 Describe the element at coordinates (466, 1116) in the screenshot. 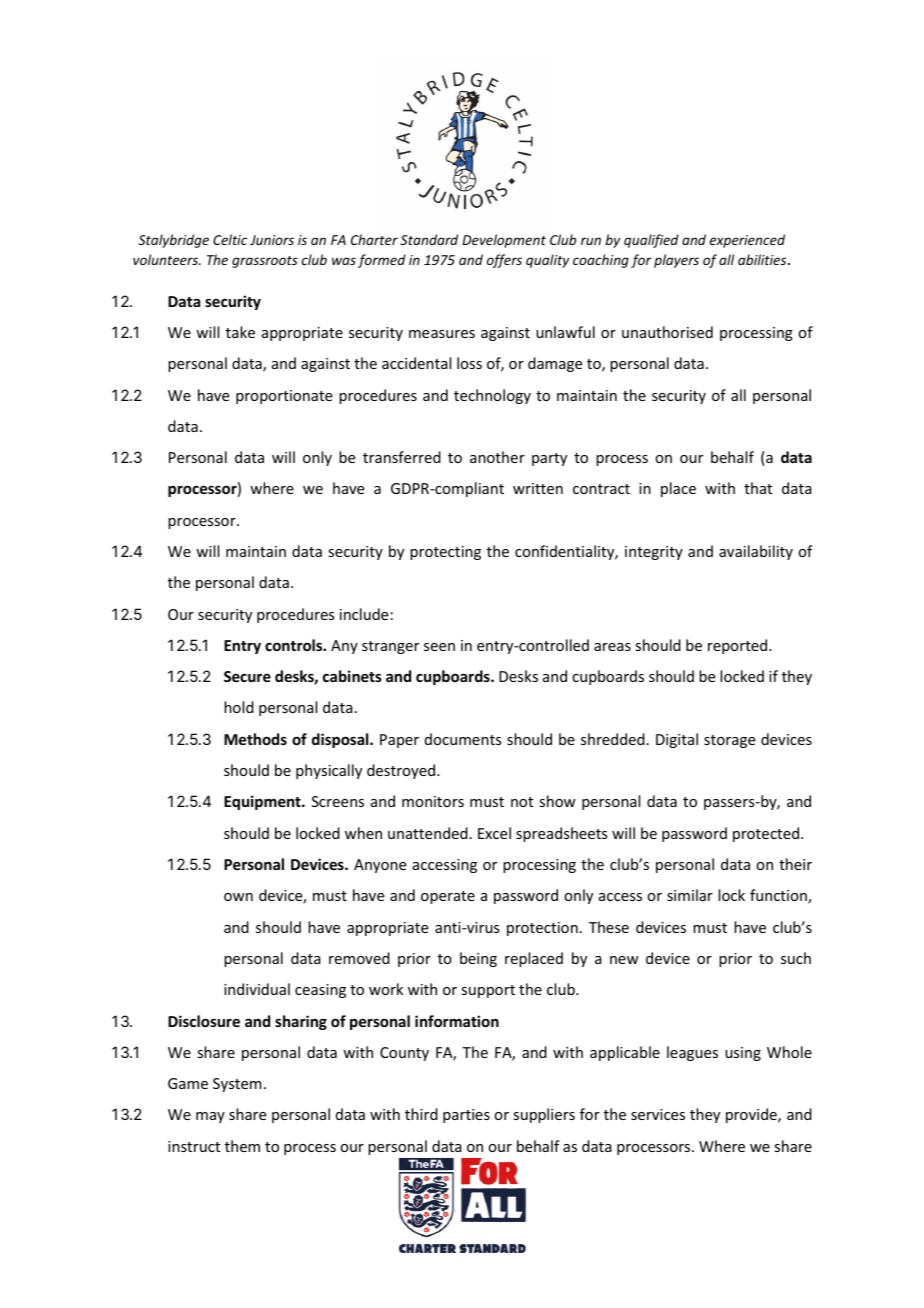

I see `parties` at that location.
